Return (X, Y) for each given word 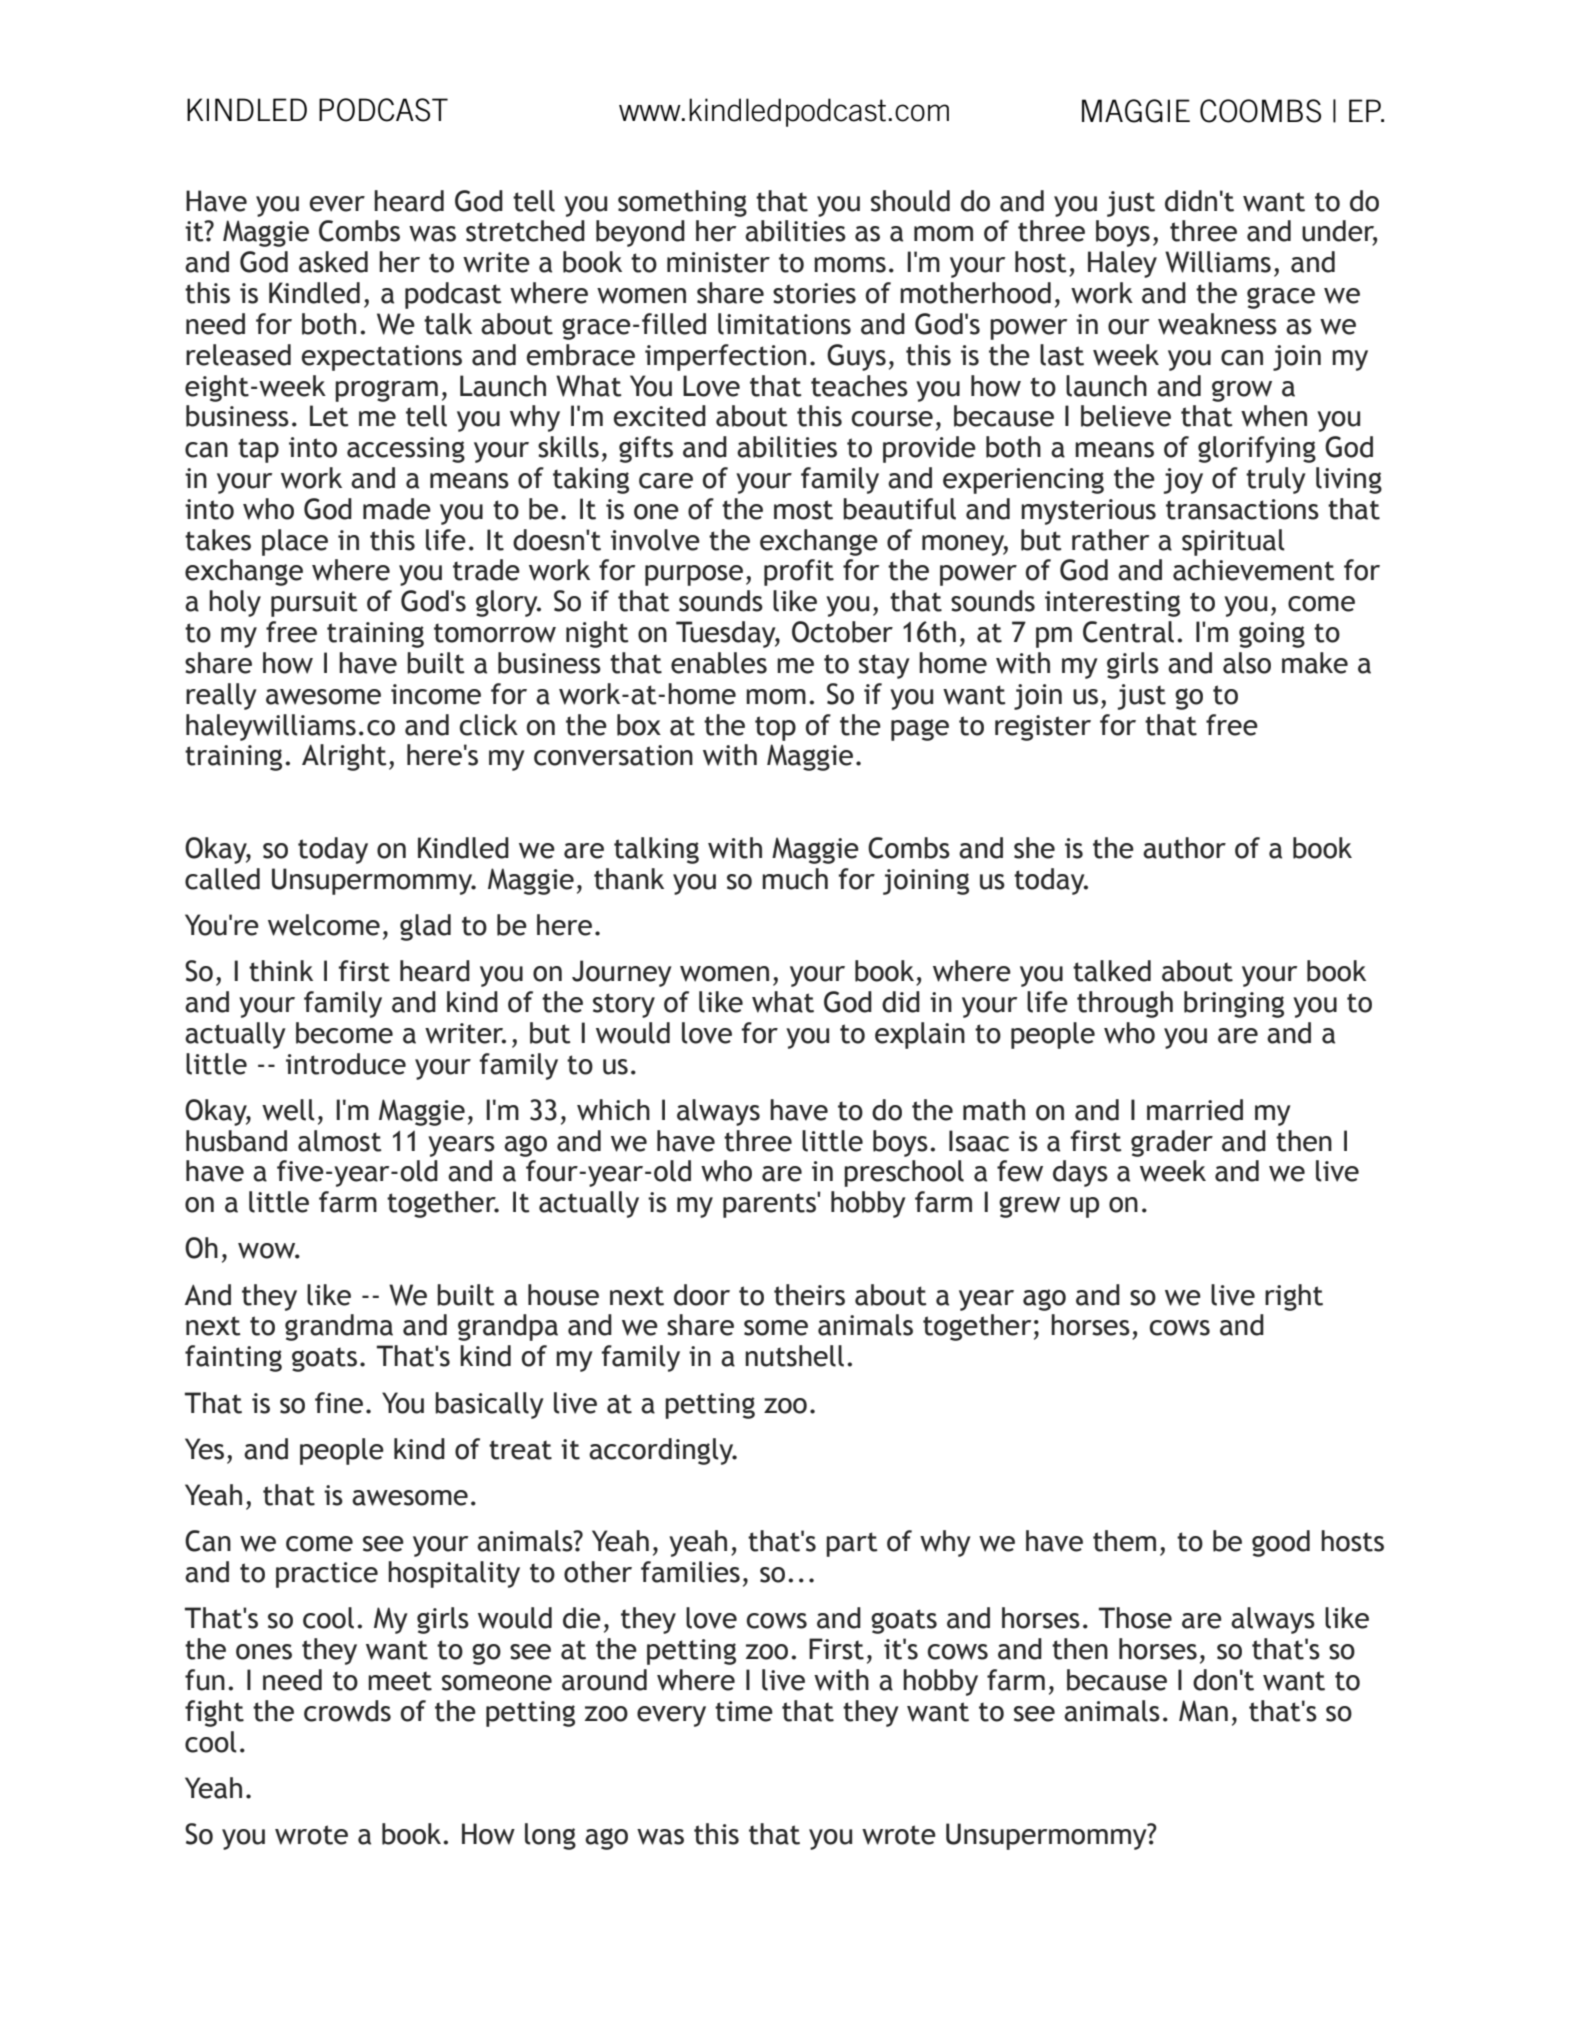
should (910, 201)
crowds (347, 1711)
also (1247, 663)
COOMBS (1260, 111)
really (221, 696)
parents (770, 1205)
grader (1172, 1143)
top (775, 728)
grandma (339, 1327)
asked (333, 262)
